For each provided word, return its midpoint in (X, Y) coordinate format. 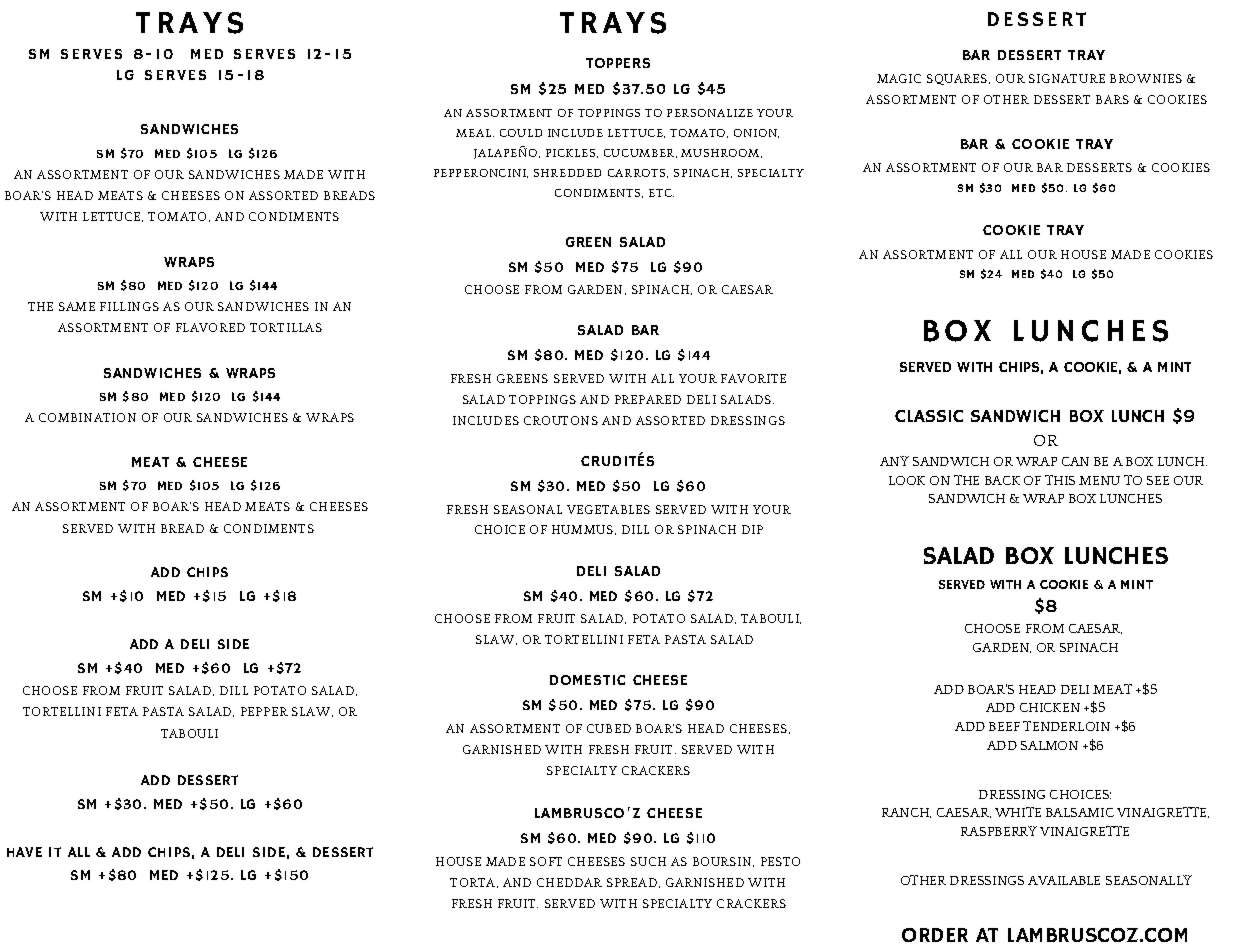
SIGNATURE (1067, 78)
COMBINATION (87, 417)
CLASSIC (929, 416)
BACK (1002, 480)
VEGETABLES (608, 509)
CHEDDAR (569, 882)
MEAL (473, 133)
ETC (661, 193)
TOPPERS (618, 63)
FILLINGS (129, 306)
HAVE (24, 852)
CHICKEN (1050, 707)
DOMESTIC (587, 680)
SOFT (546, 861)
